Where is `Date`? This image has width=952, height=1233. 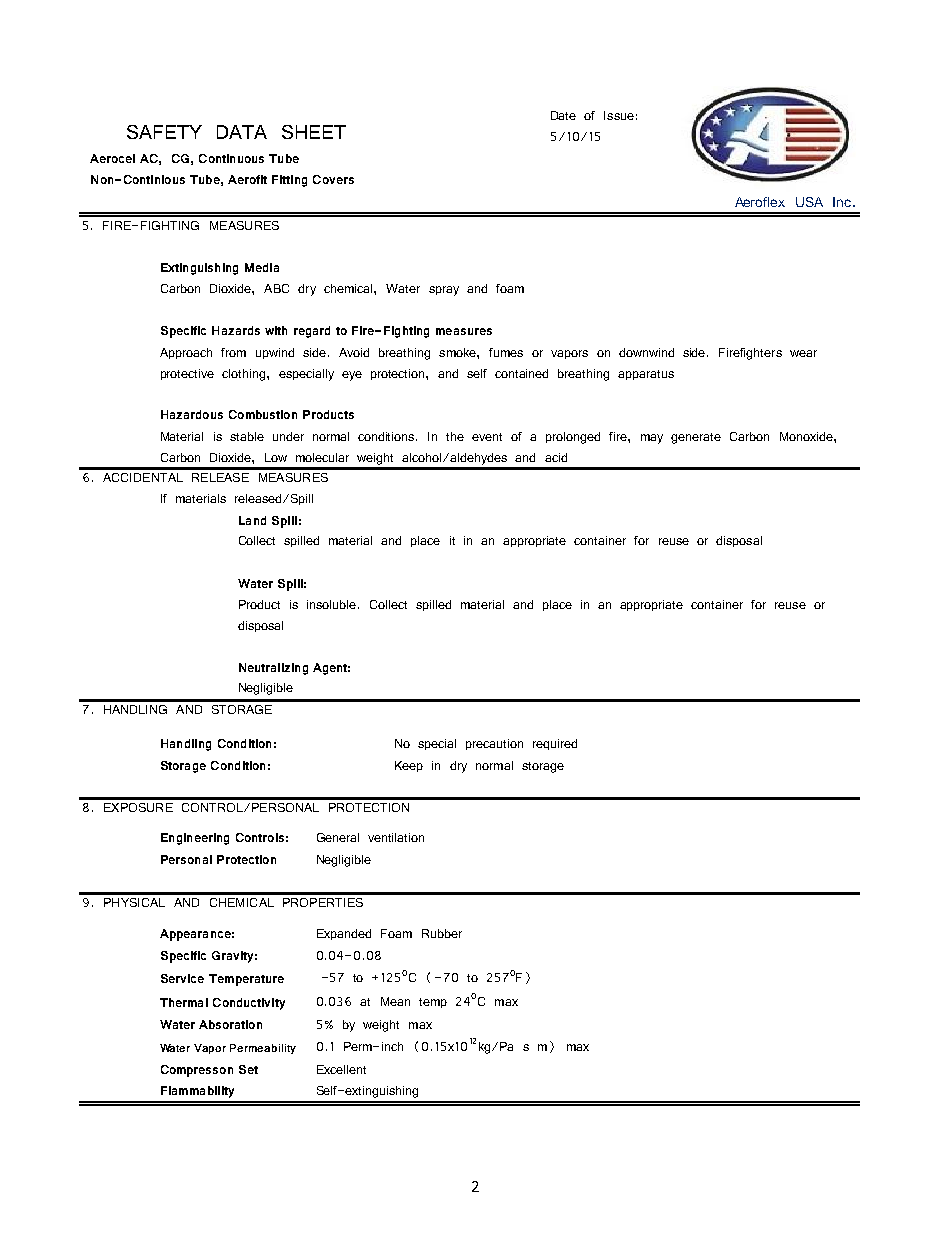 Date is located at coordinates (563, 115).
